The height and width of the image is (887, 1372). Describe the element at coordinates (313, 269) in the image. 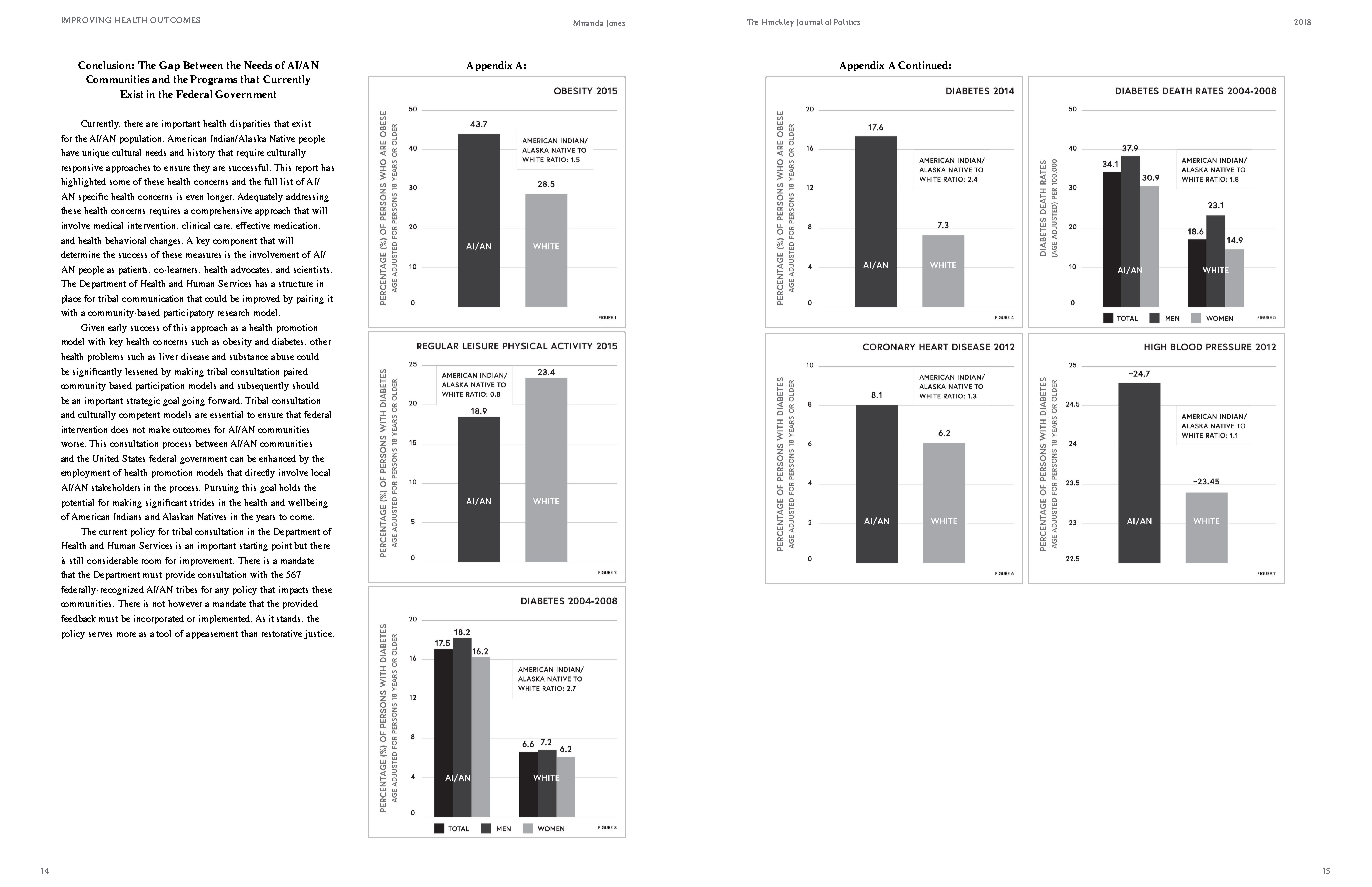

I see `scientists` at that location.
